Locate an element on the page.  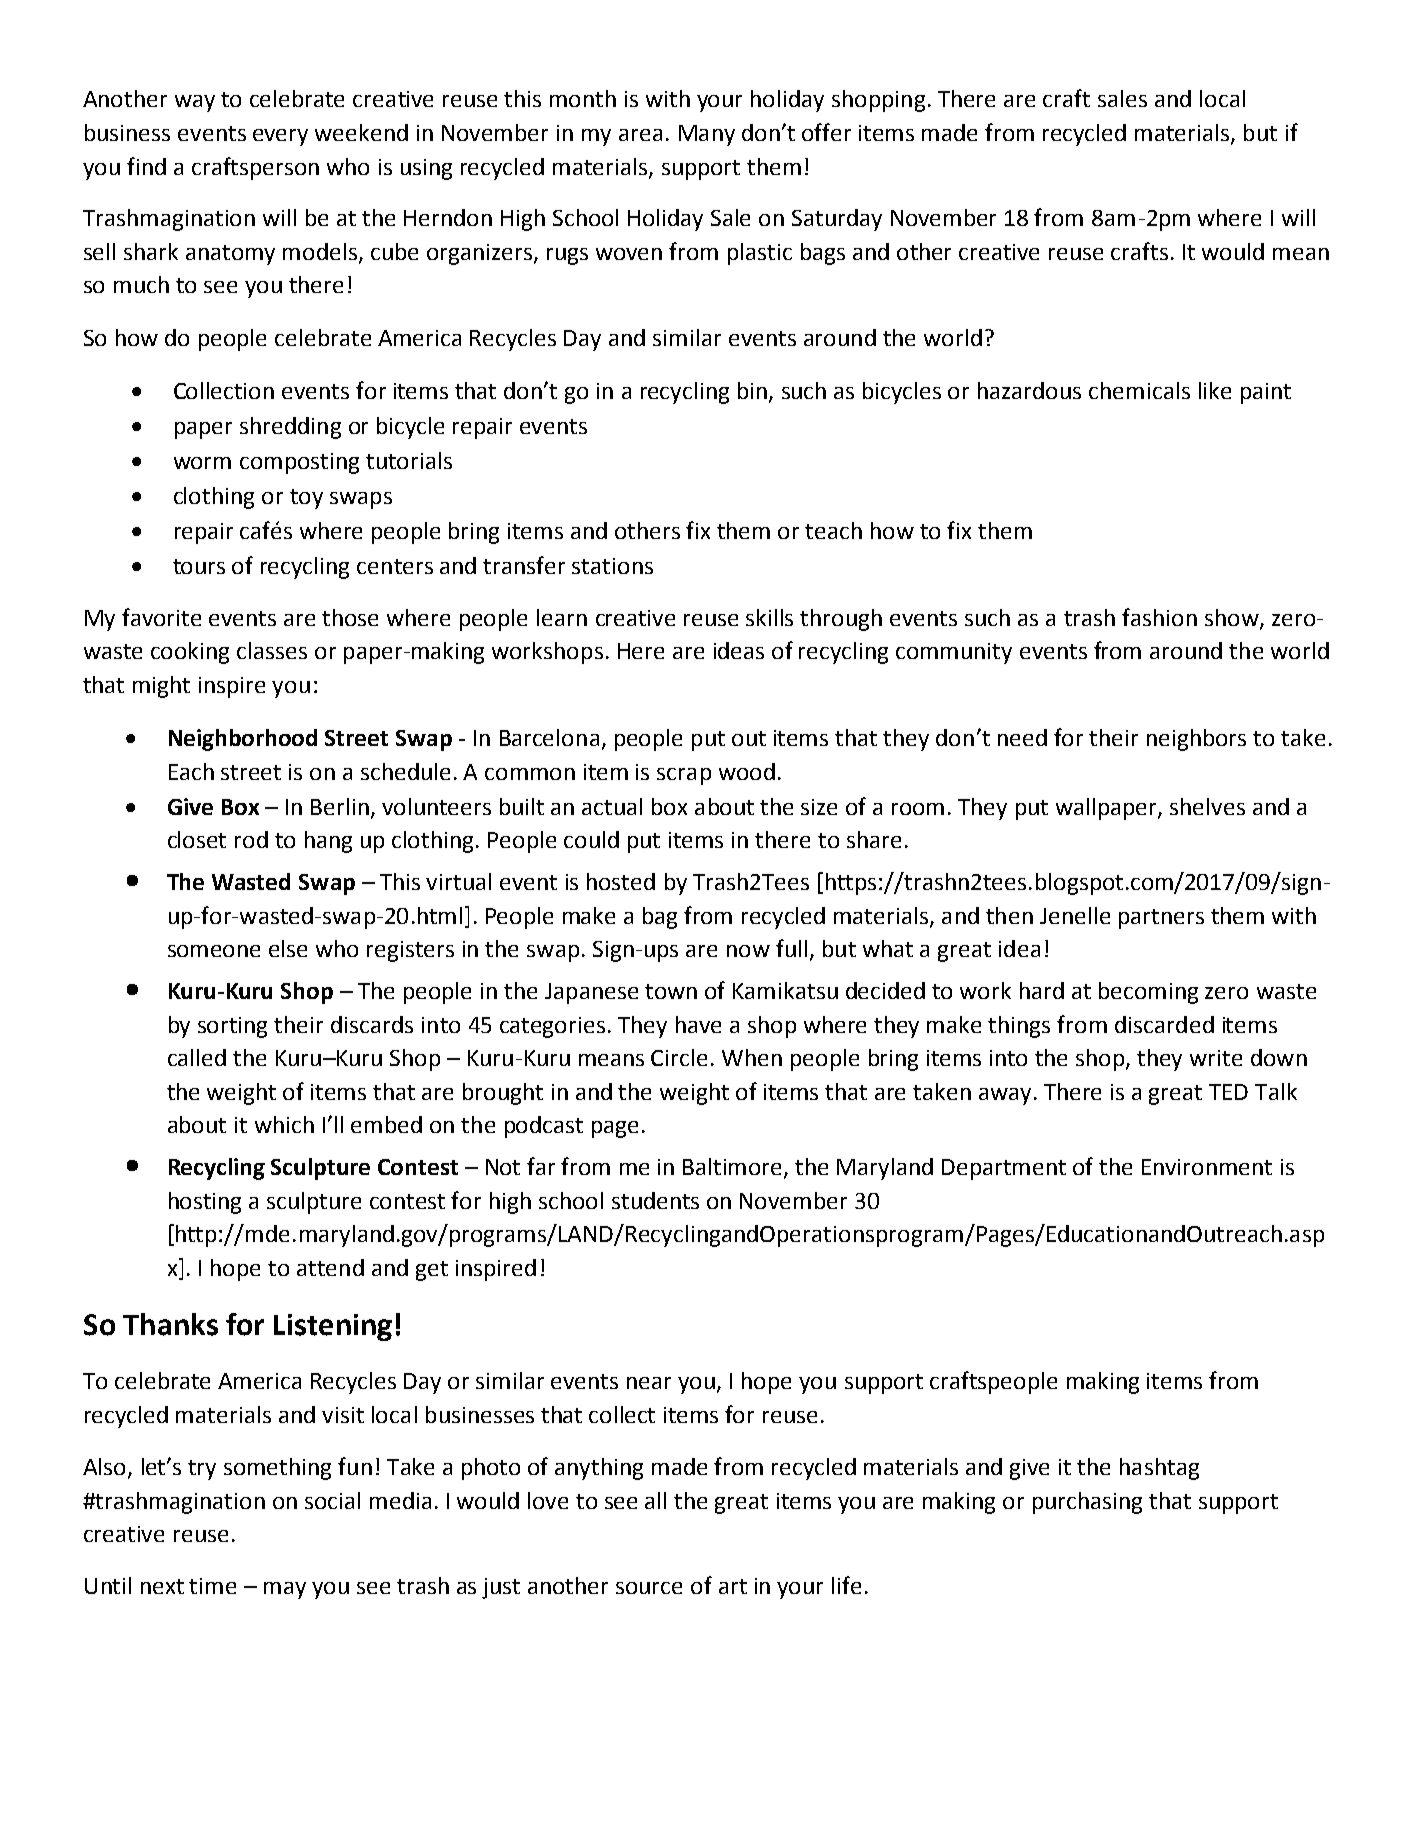
Many is located at coordinates (707, 135).
